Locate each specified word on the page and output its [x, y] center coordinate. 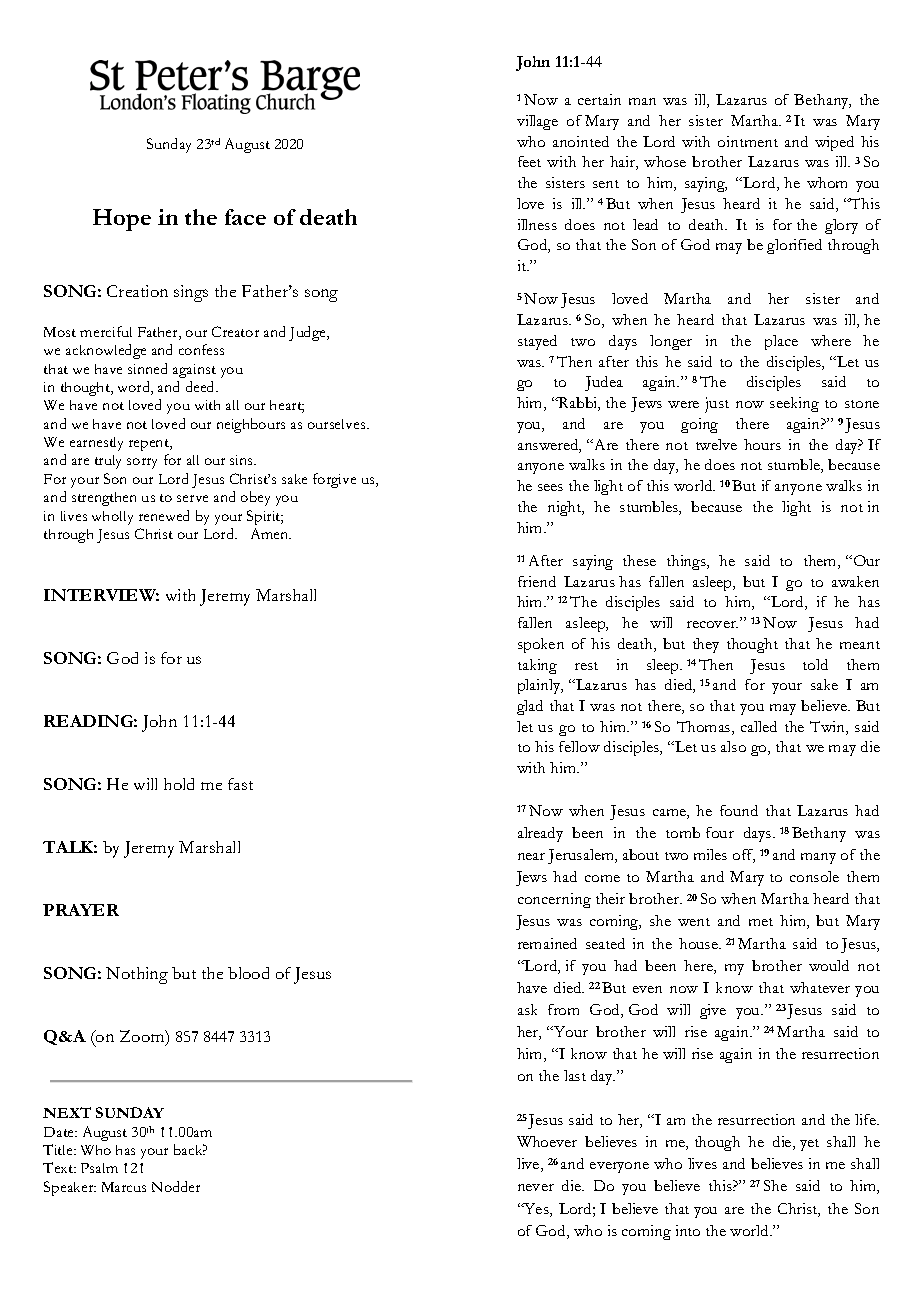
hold [179, 784]
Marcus [124, 1187]
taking [537, 666]
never [536, 1187]
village [537, 122]
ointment [748, 141]
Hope [122, 220]
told [815, 664]
